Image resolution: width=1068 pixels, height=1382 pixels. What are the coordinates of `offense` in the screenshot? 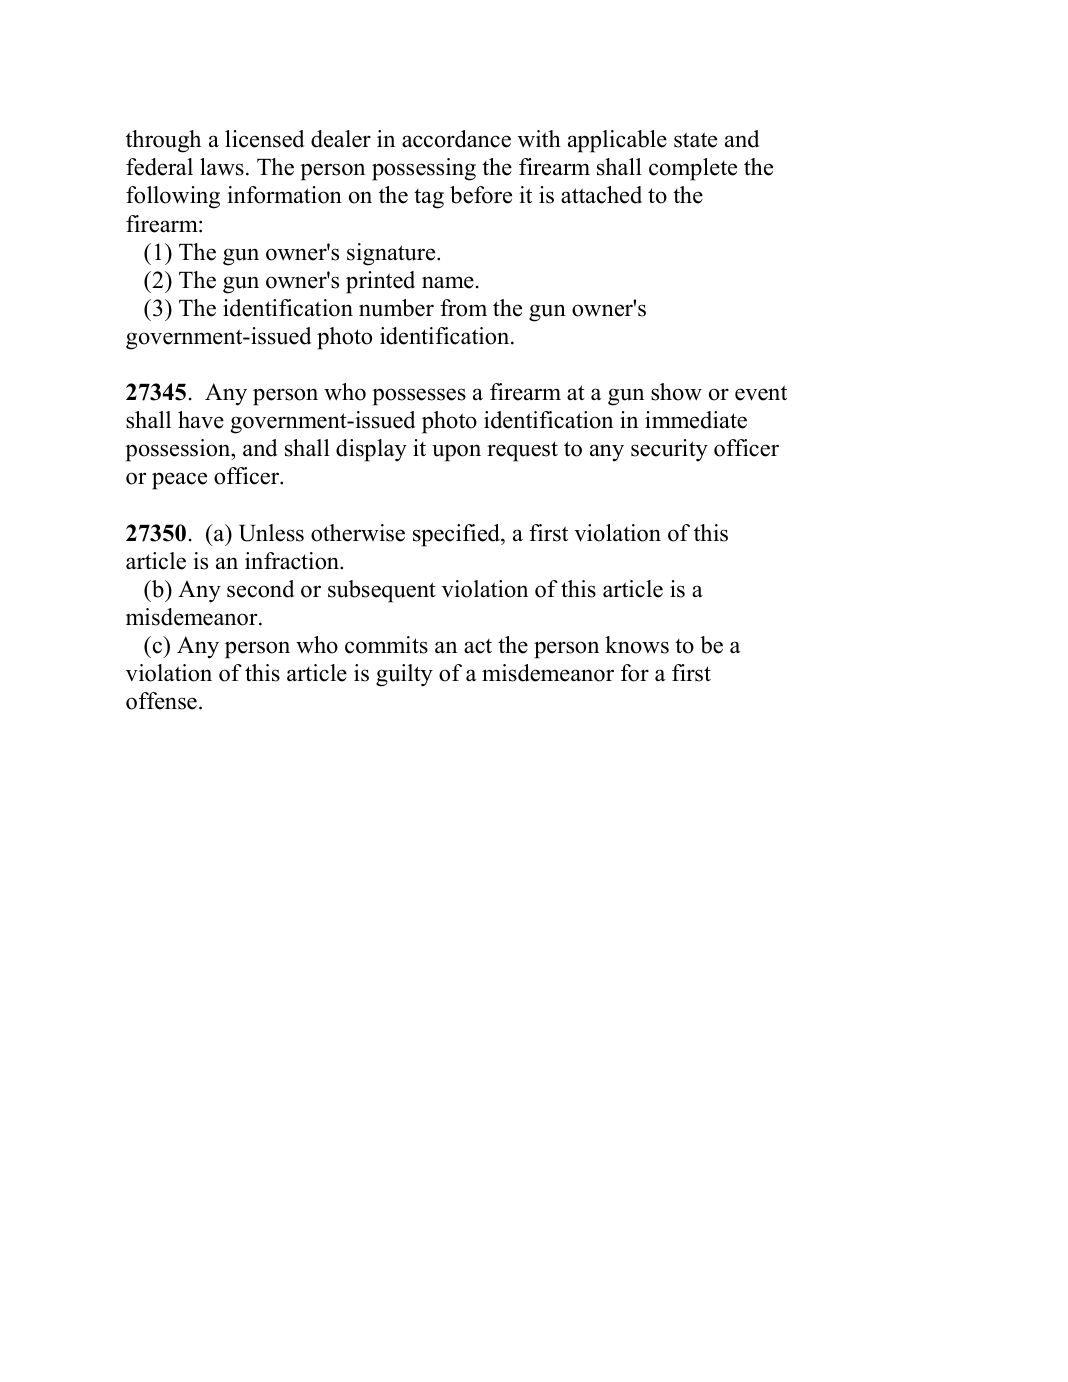 It's located at (161, 701).
